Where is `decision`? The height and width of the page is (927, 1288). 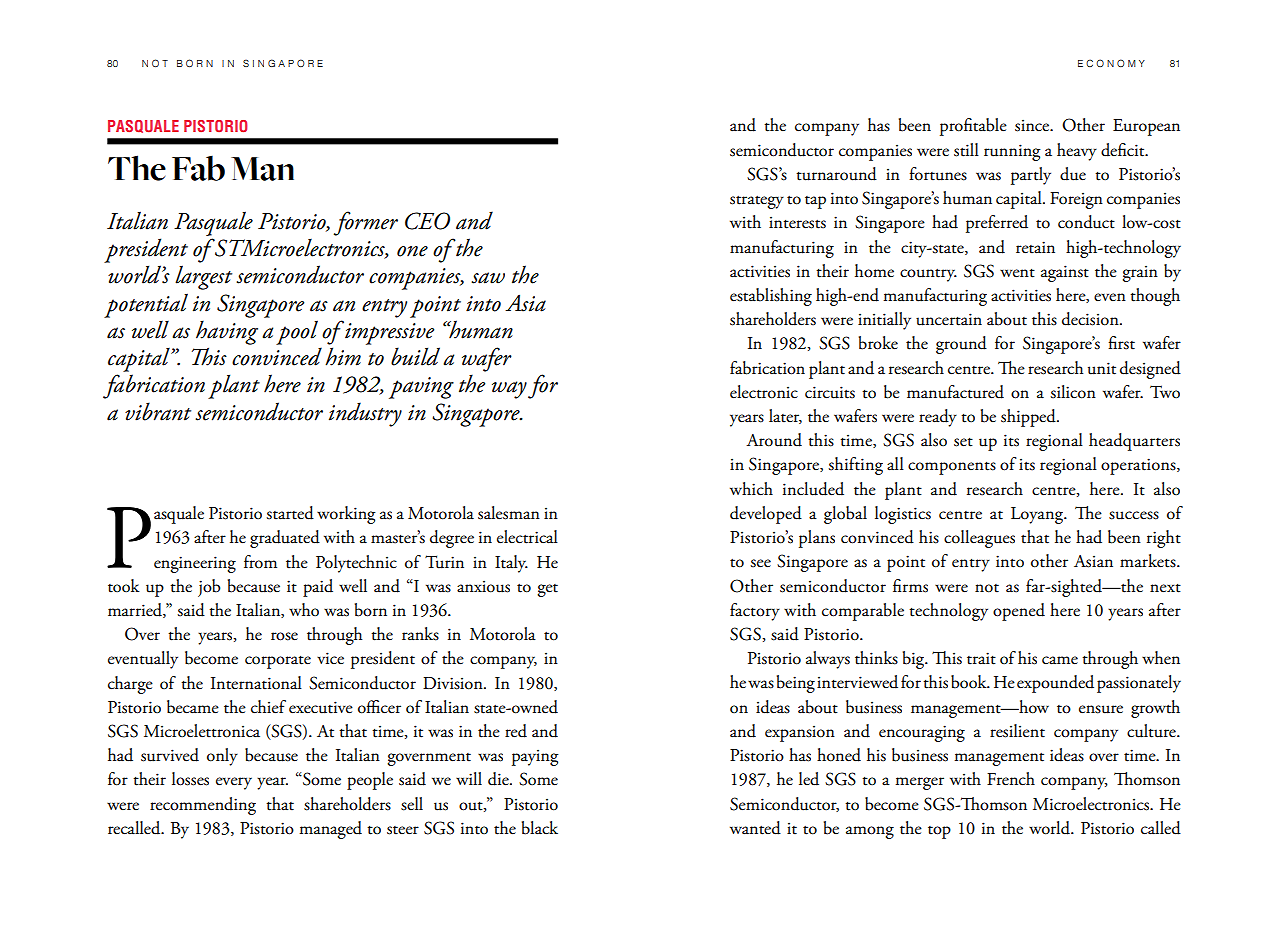 decision is located at coordinates (1091, 319).
